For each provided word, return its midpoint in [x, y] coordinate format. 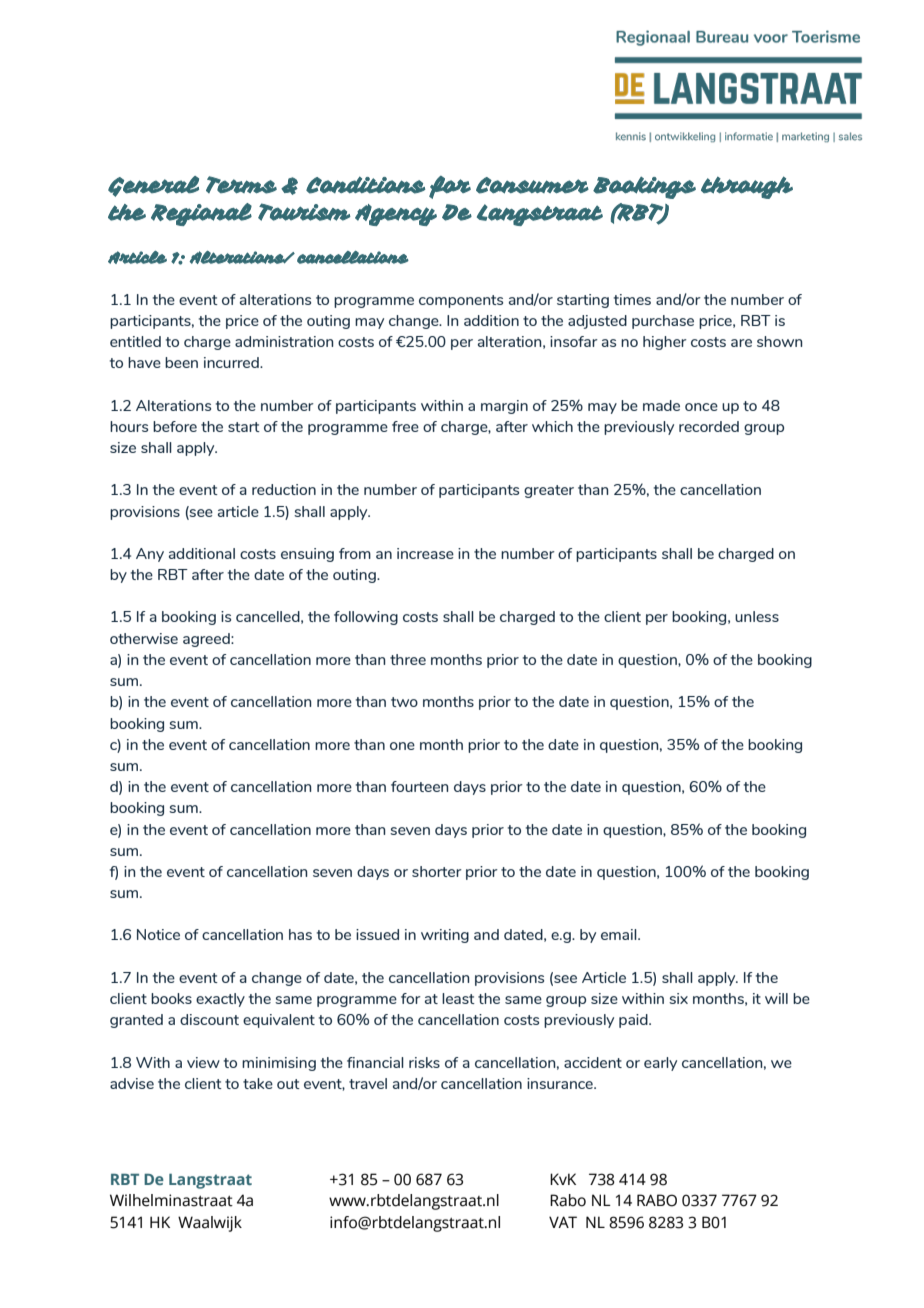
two [404, 702]
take [258, 1083]
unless [757, 616]
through [747, 187]
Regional [201, 214]
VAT [563, 1222]
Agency [396, 215]
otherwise [144, 638]
